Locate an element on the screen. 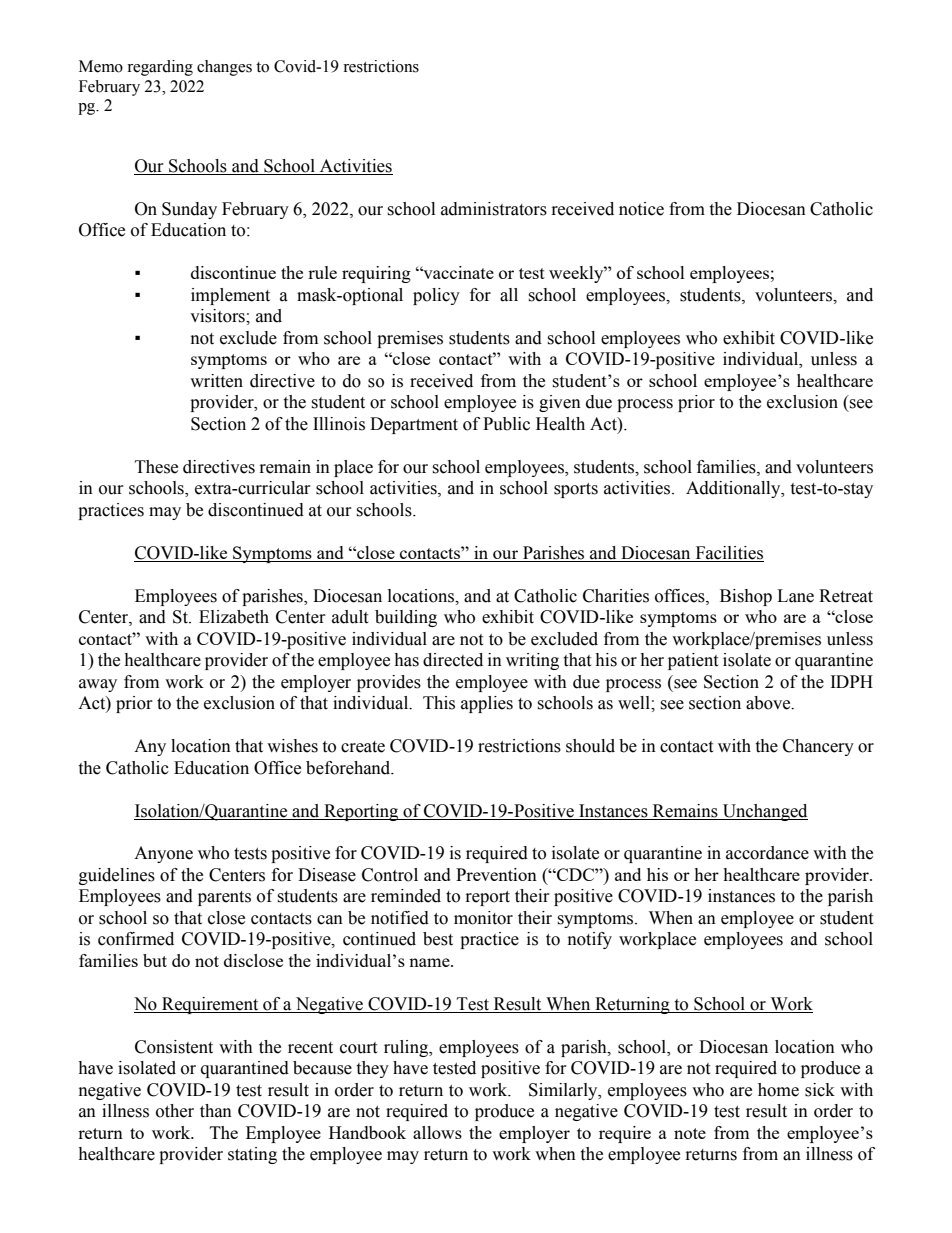 This screenshot has width=952, height=1233. policy is located at coordinates (436, 296).
